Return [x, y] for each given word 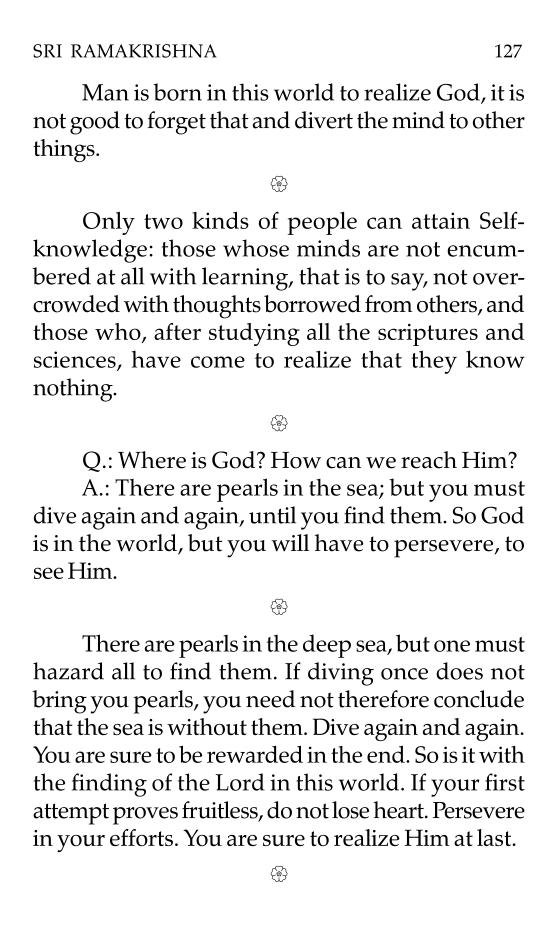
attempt [71, 814]
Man [105, 92]
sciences [76, 360]
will [290, 542]
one [452, 646]
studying [254, 334]
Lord [240, 782]
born [177, 92]
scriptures [428, 335]
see [49, 573]
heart [399, 810]
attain [441, 220]
